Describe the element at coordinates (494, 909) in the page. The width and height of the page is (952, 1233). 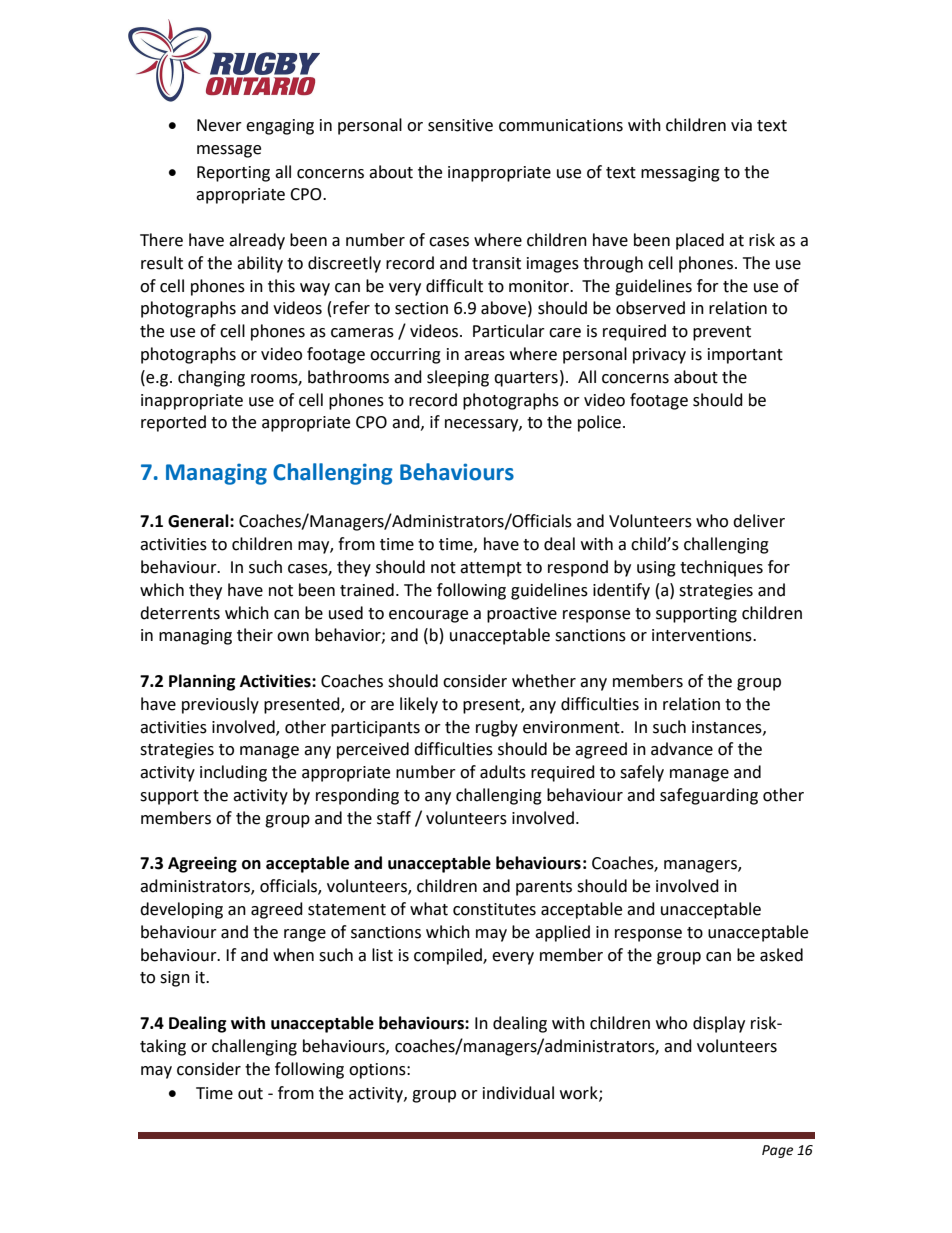
I see `constitutes` at that location.
